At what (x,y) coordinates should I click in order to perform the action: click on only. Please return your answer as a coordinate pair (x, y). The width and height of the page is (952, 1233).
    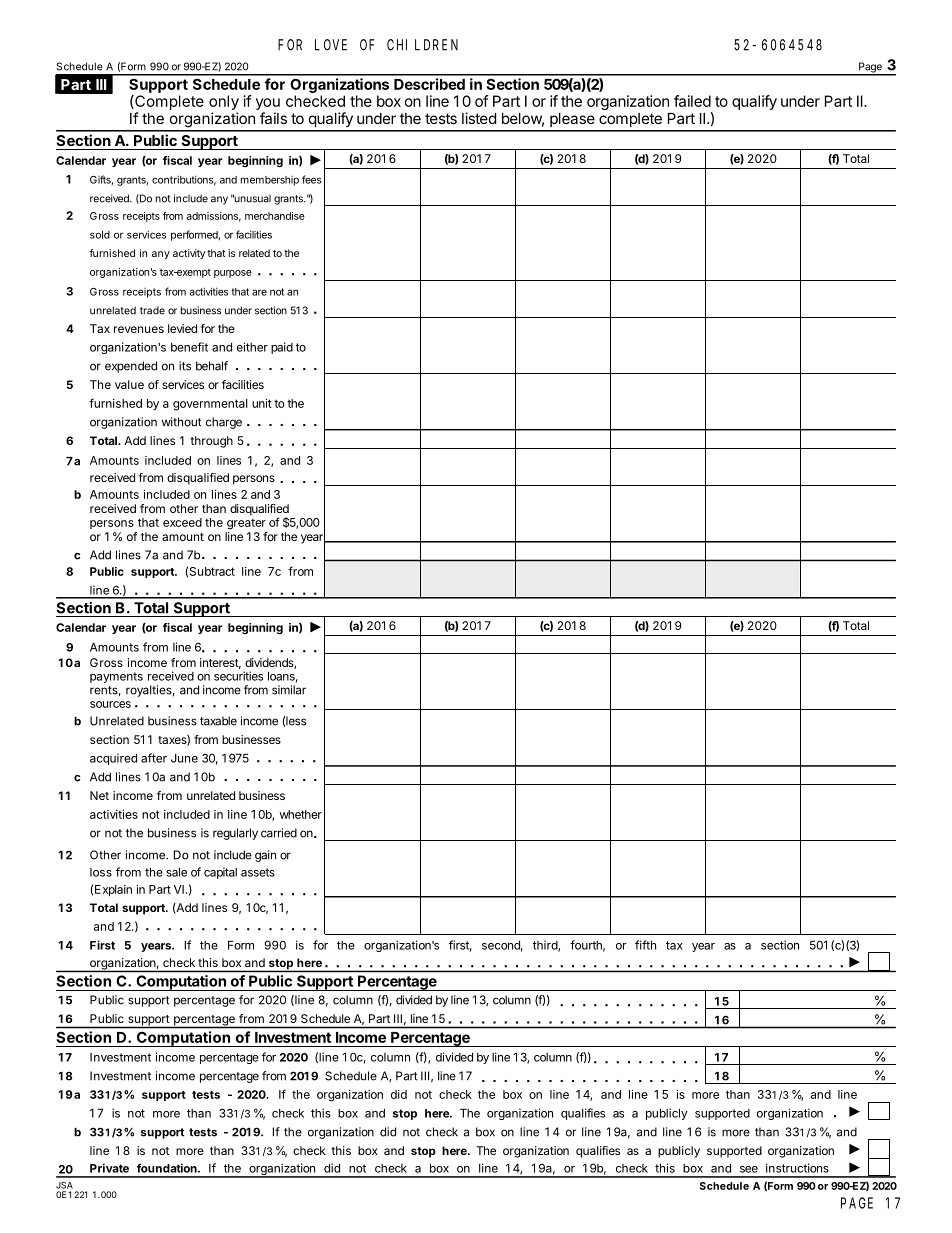
    Looking at the image, I should click on (224, 104).
